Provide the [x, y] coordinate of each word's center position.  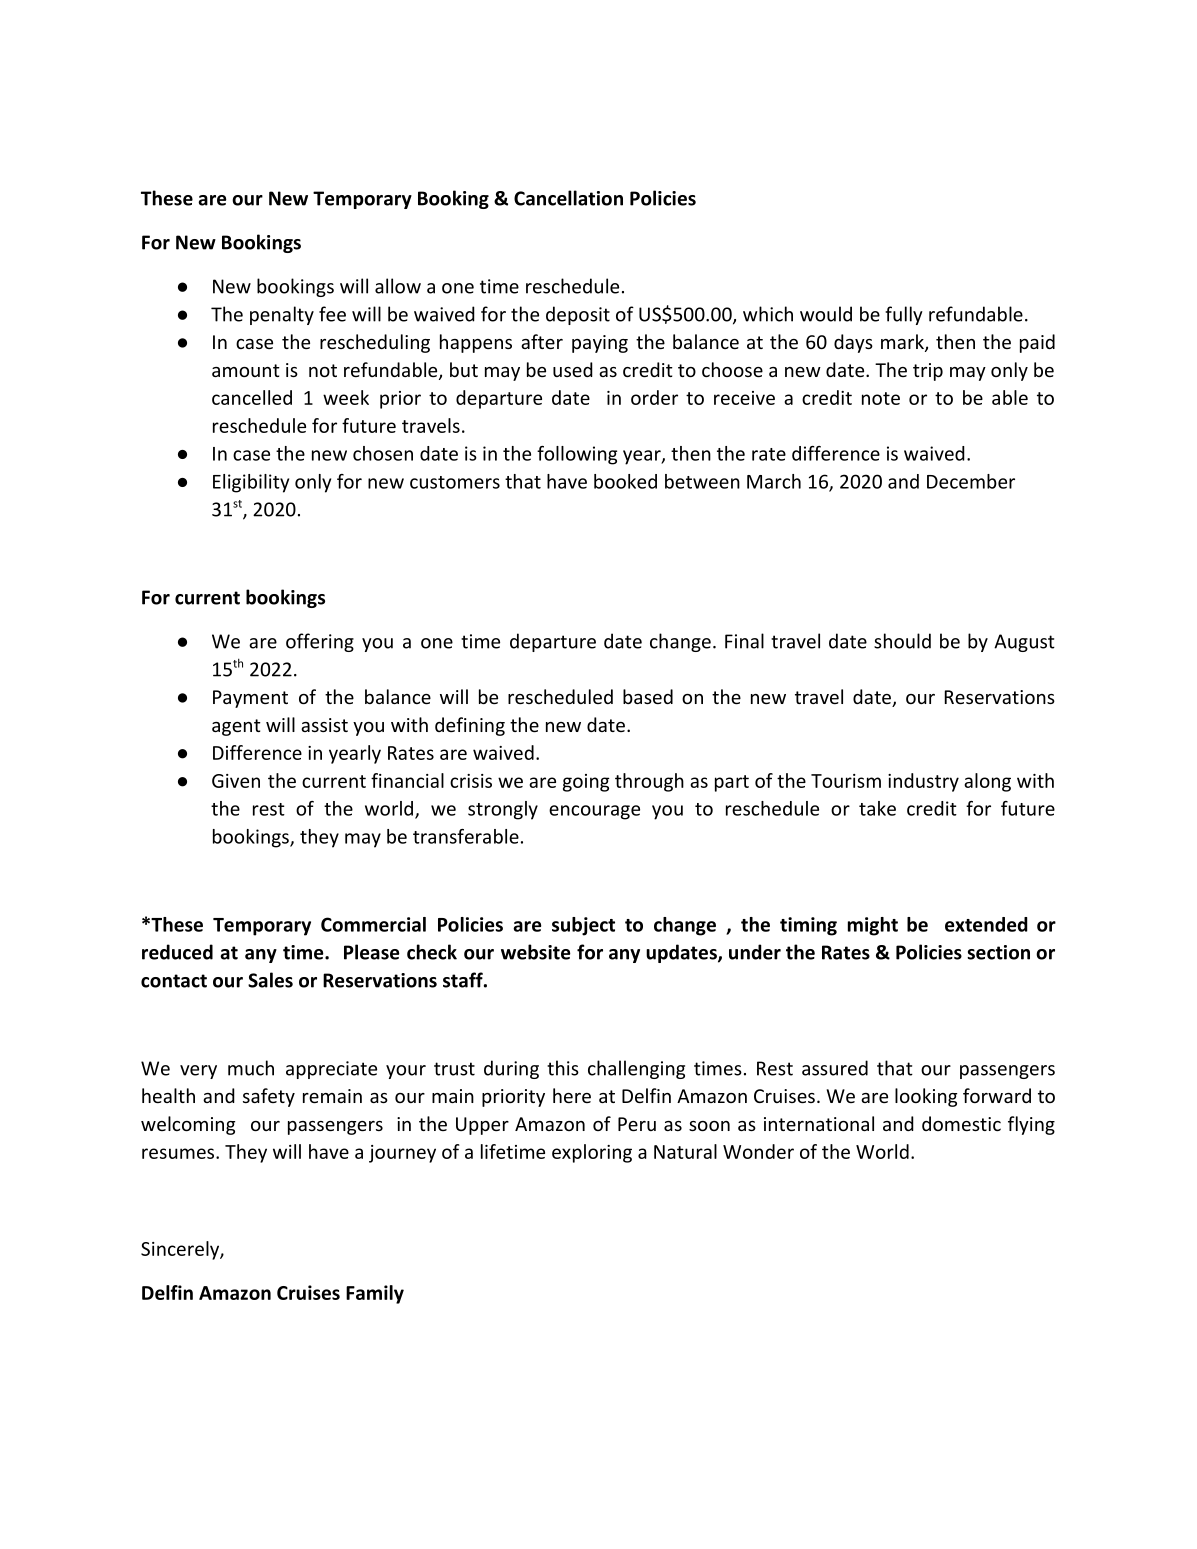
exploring [592, 1153]
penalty [282, 315]
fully [904, 315]
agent [236, 727]
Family [375, 1294]
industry [923, 782]
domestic [961, 1123]
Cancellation [568, 198]
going [586, 783]
